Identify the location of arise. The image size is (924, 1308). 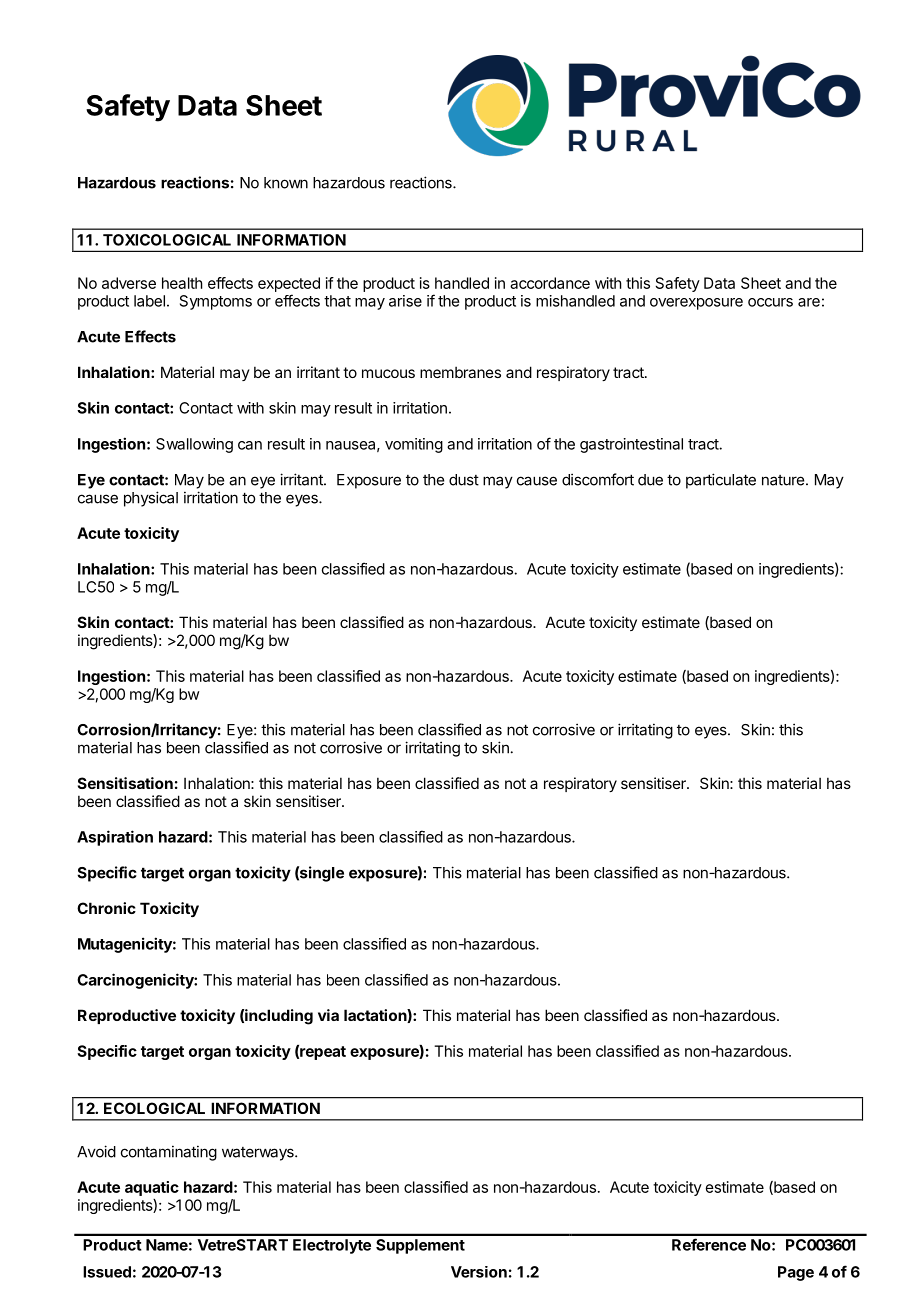
(405, 301).
